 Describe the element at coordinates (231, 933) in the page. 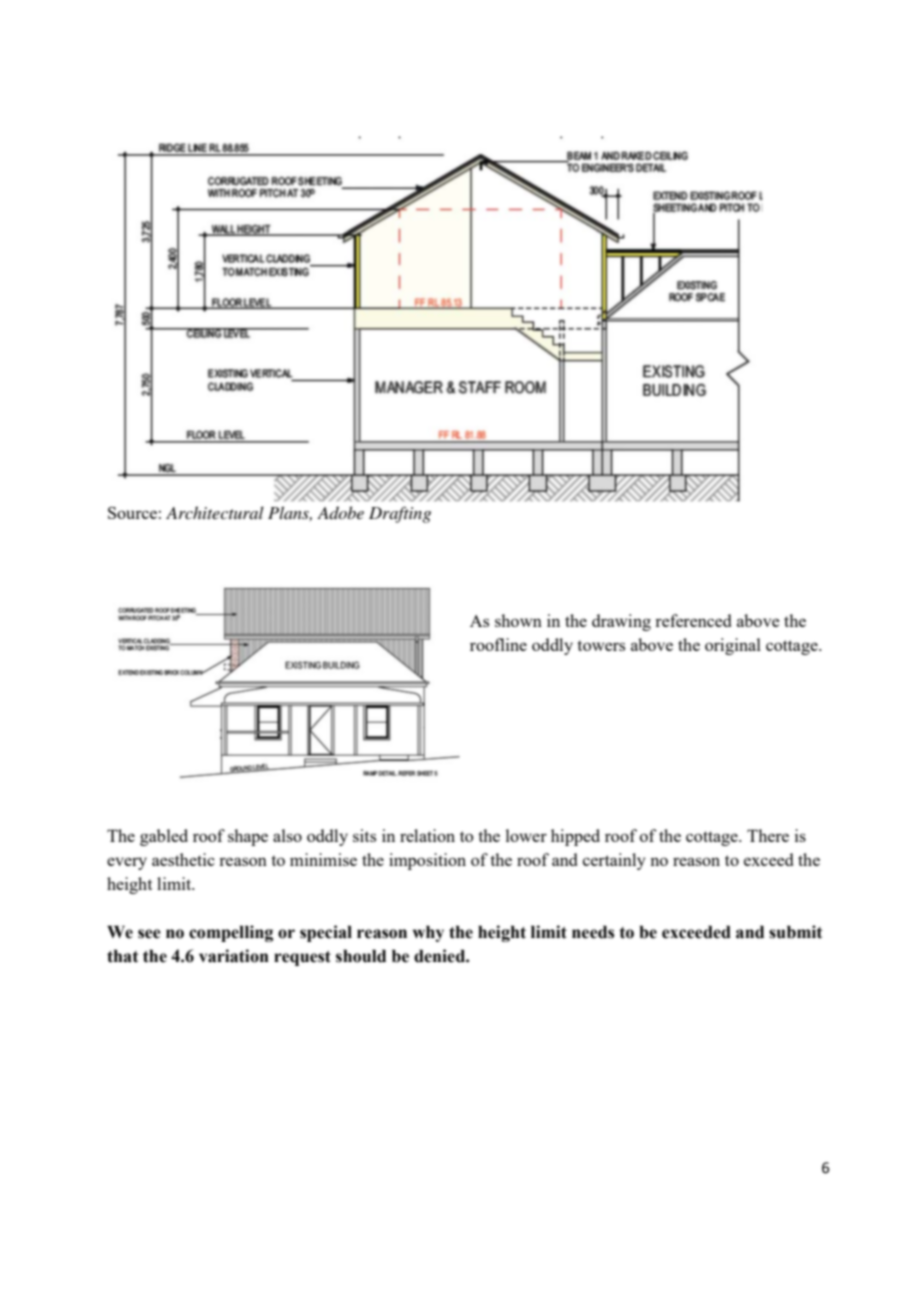

I see `compelling` at that location.
